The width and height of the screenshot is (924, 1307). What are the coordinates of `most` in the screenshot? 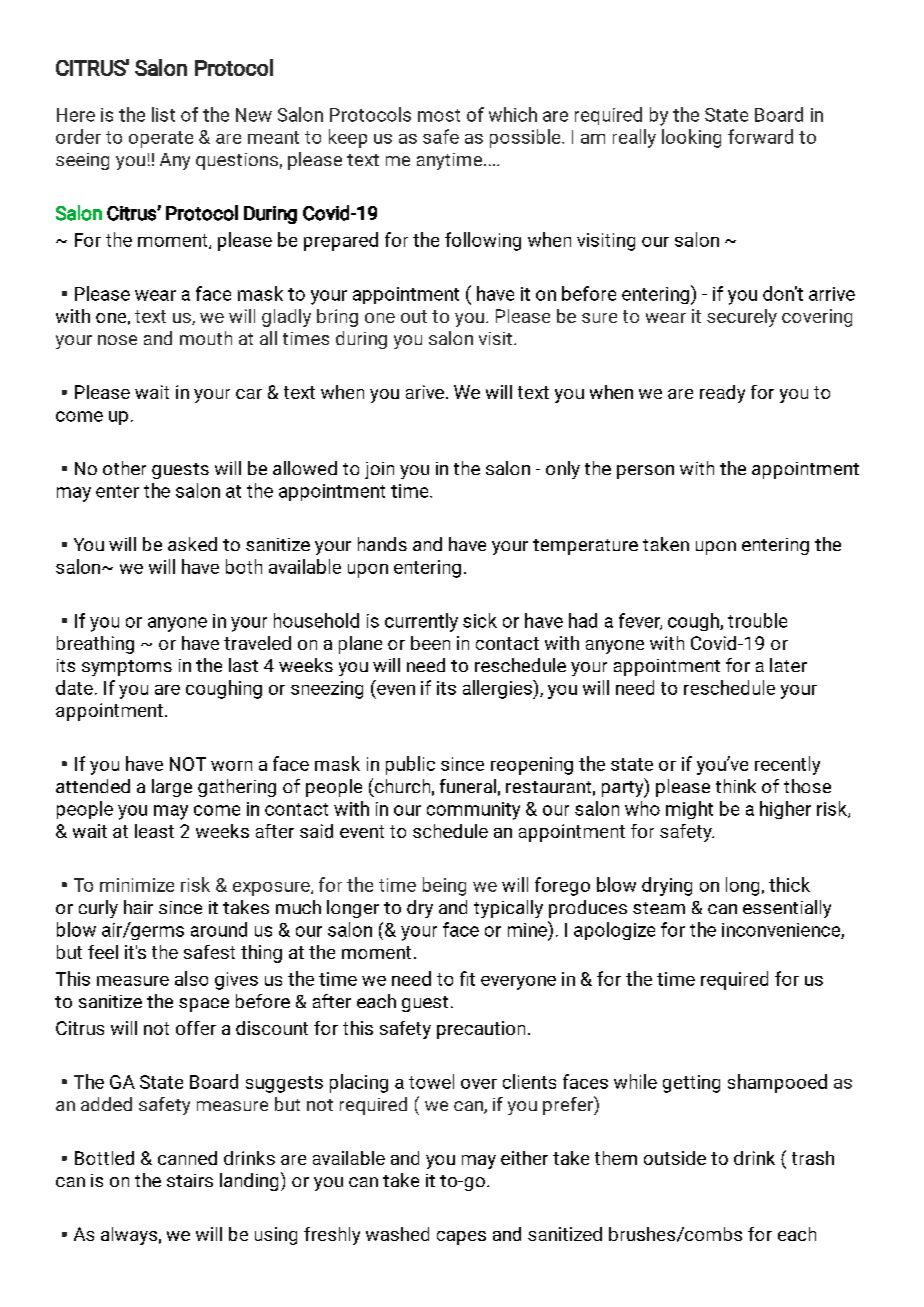 It's located at (439, 115).
